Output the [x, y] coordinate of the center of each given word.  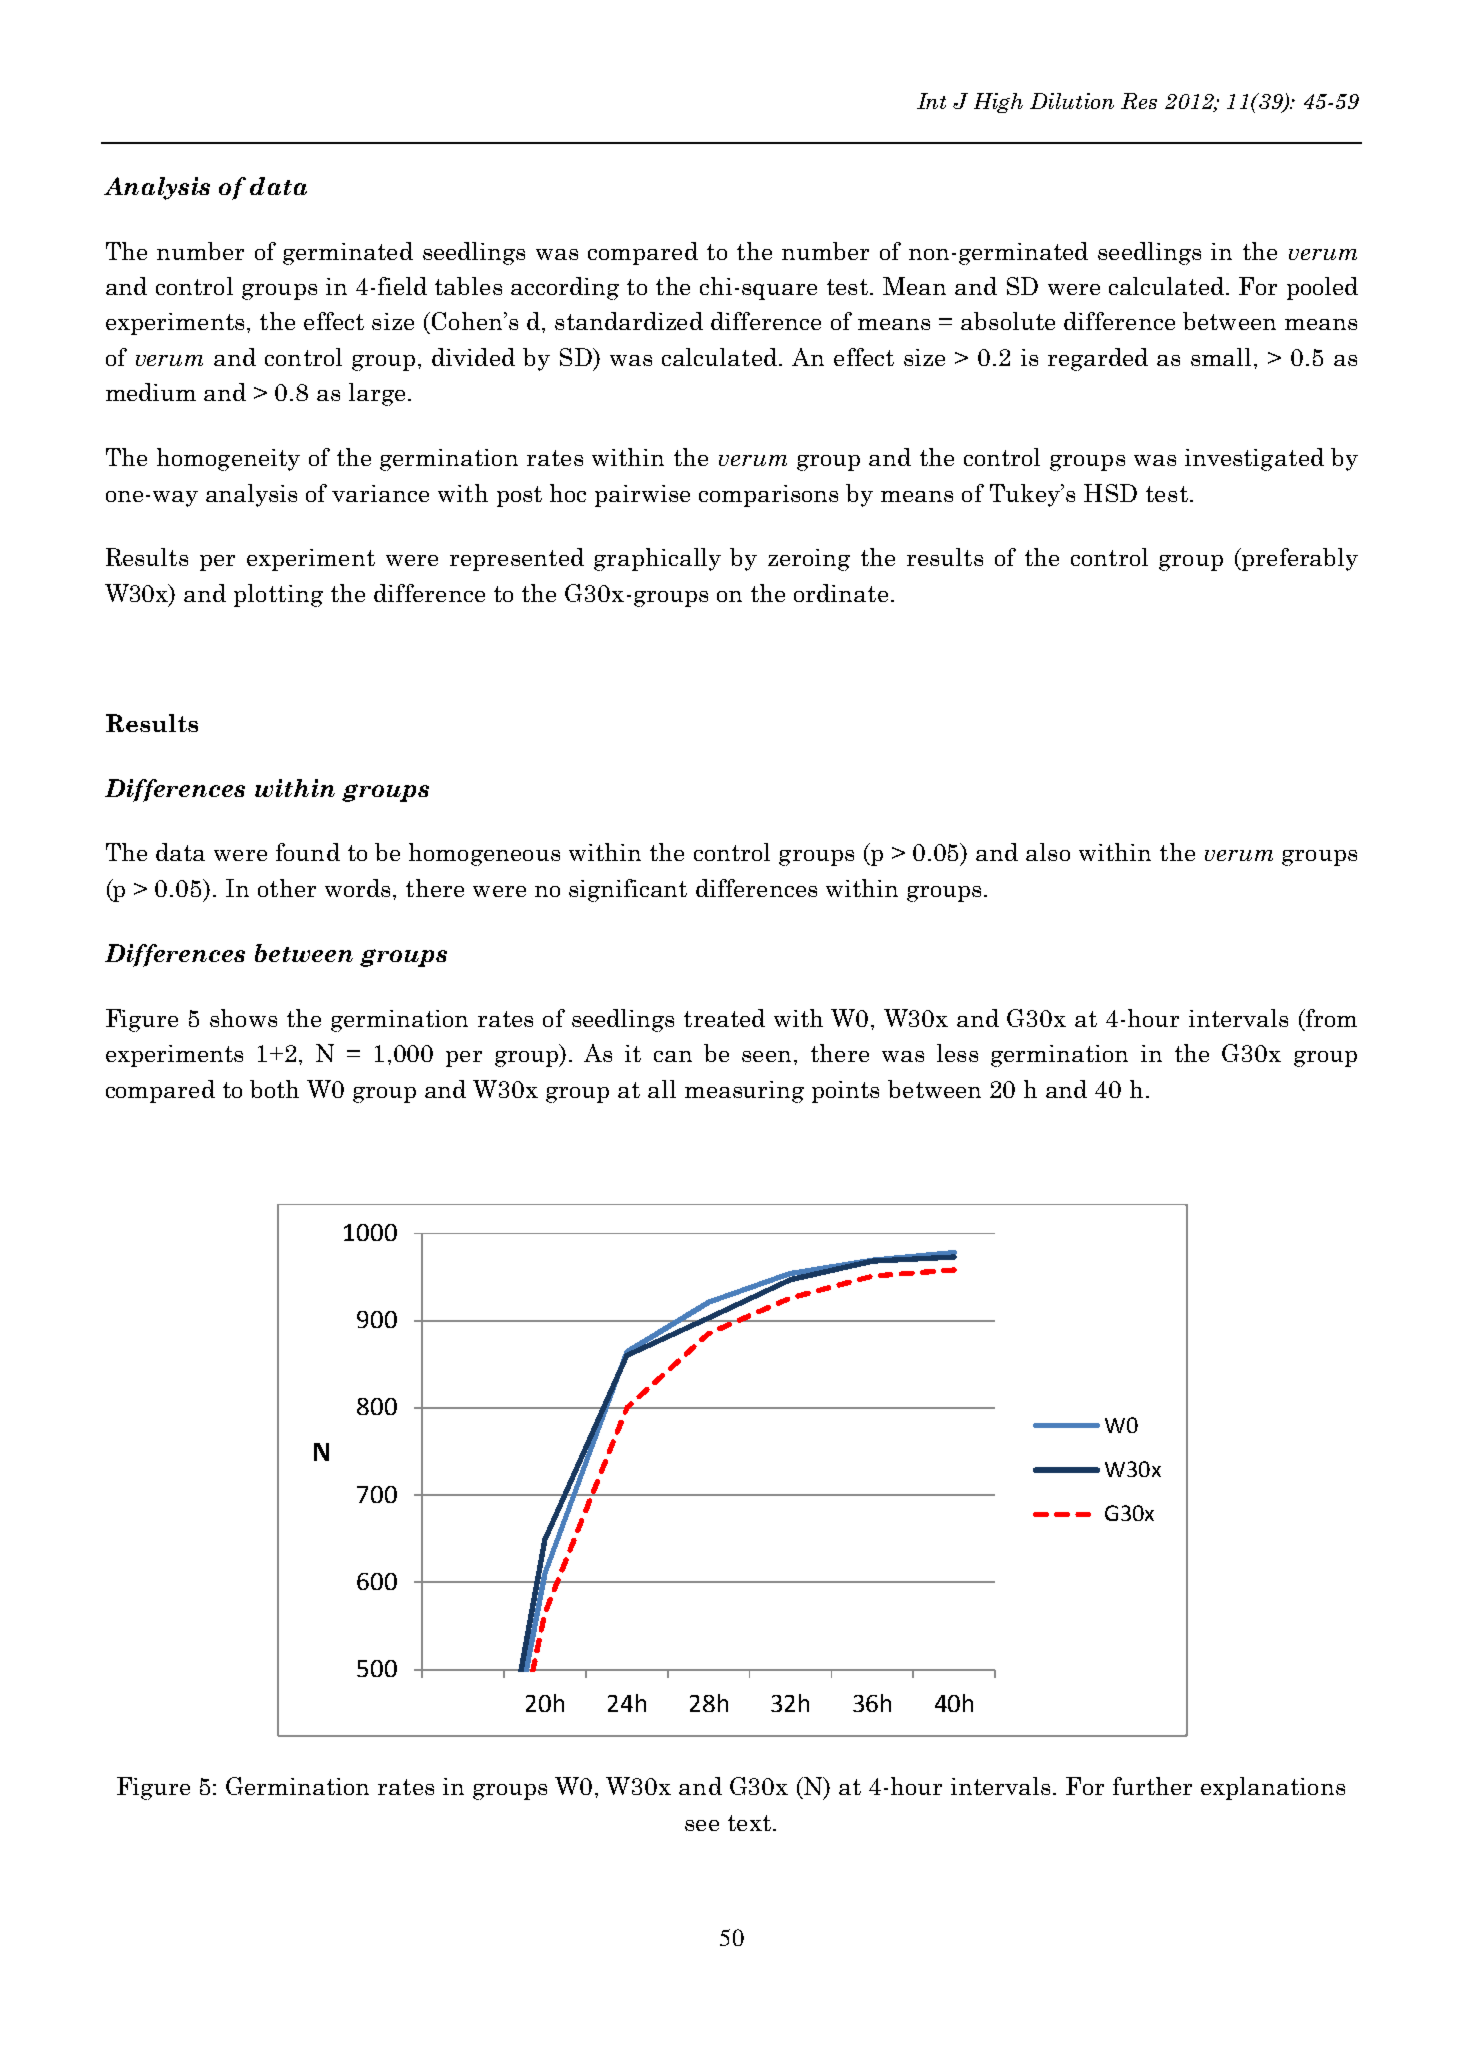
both [274, 1089]
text [749, 1823]
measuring [744, 1092]
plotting [278, 595]
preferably [1299, 559]
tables [468, 286]
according [565, 288]
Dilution [1072, 101]
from [1330, 1019]
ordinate [841, 593]
